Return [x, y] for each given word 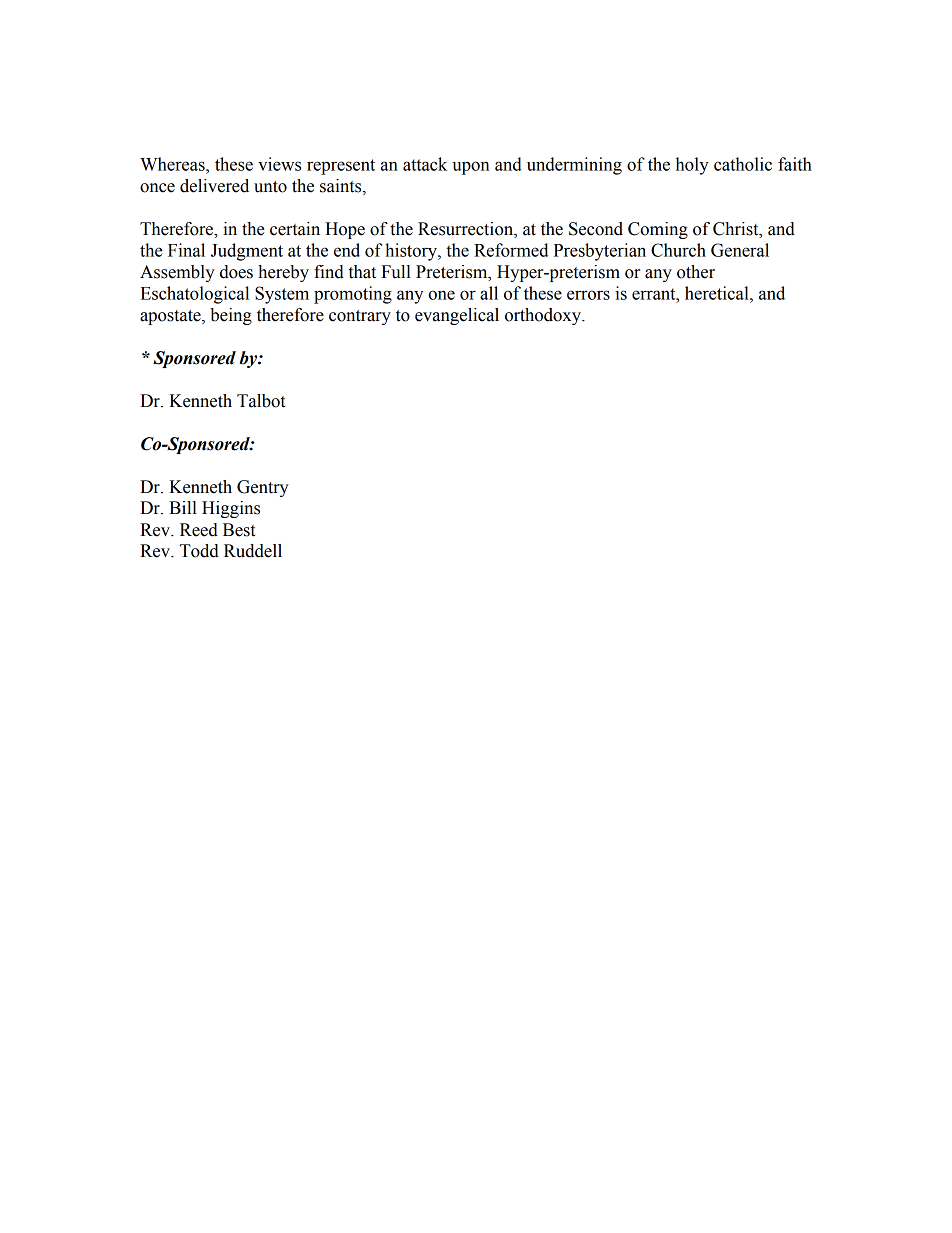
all [489, 293]
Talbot [261, 401]
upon [471, 168]
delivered [214, 186]
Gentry [263, 488]
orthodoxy [544, 316]
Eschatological [194, 295]
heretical [718, 293]
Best [239, 530]
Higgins [231, 509]
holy [692, 166]
